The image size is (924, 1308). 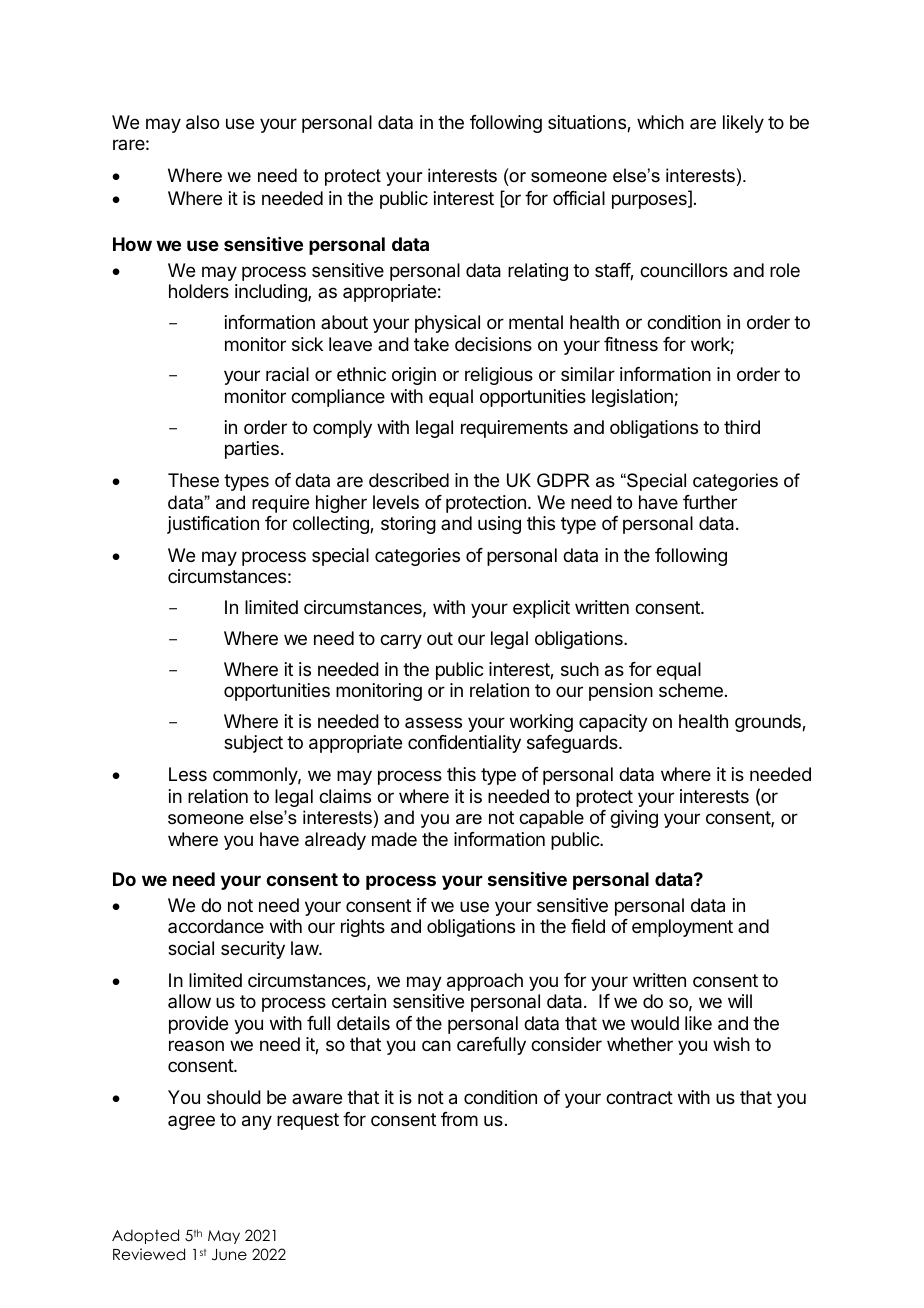 What do you see at coordinates (229, 1255) in the page?
I see `June` at bounding box center [229, 1255].
